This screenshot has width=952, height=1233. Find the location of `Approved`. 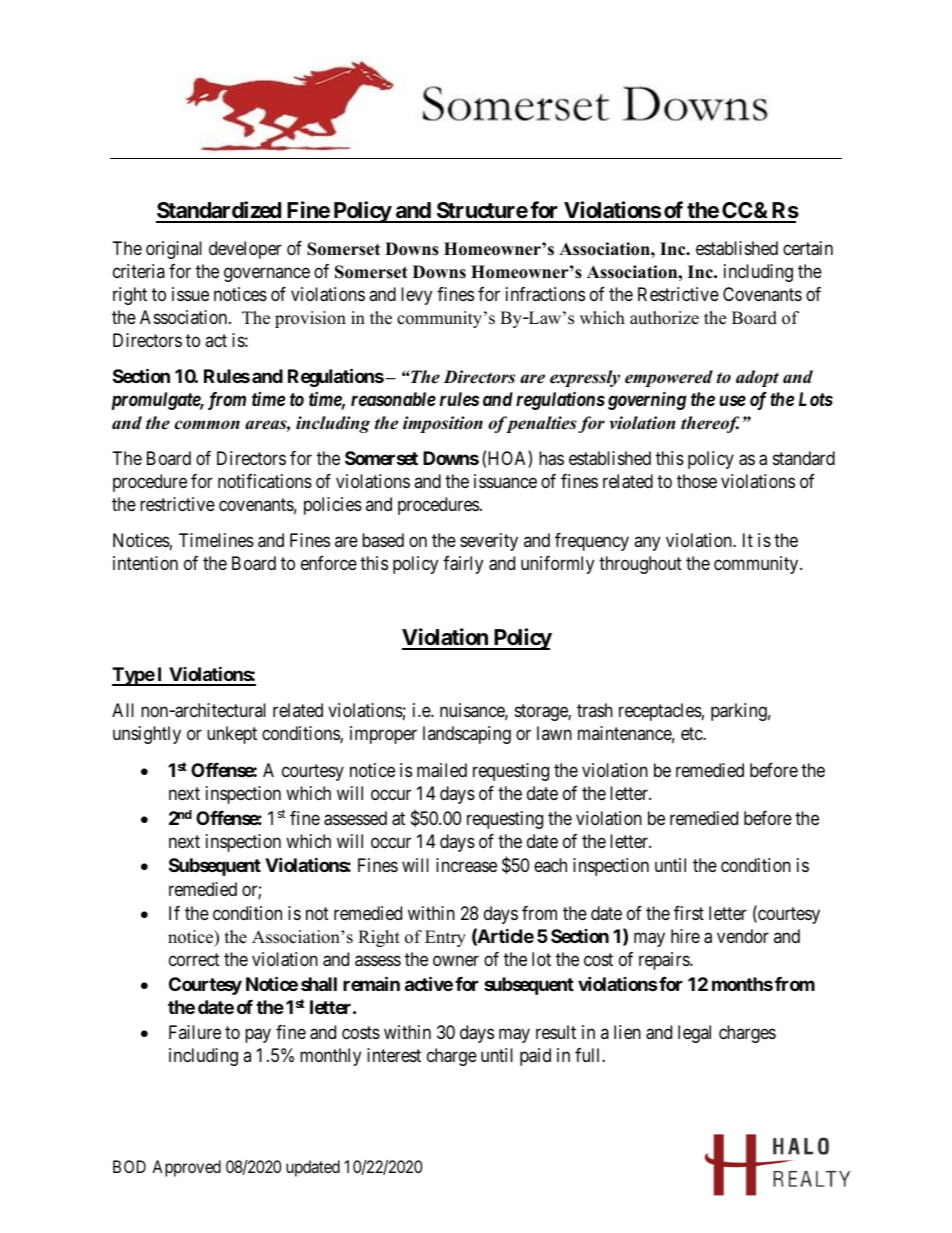

Approved is located at coordinates (186, 1168).
